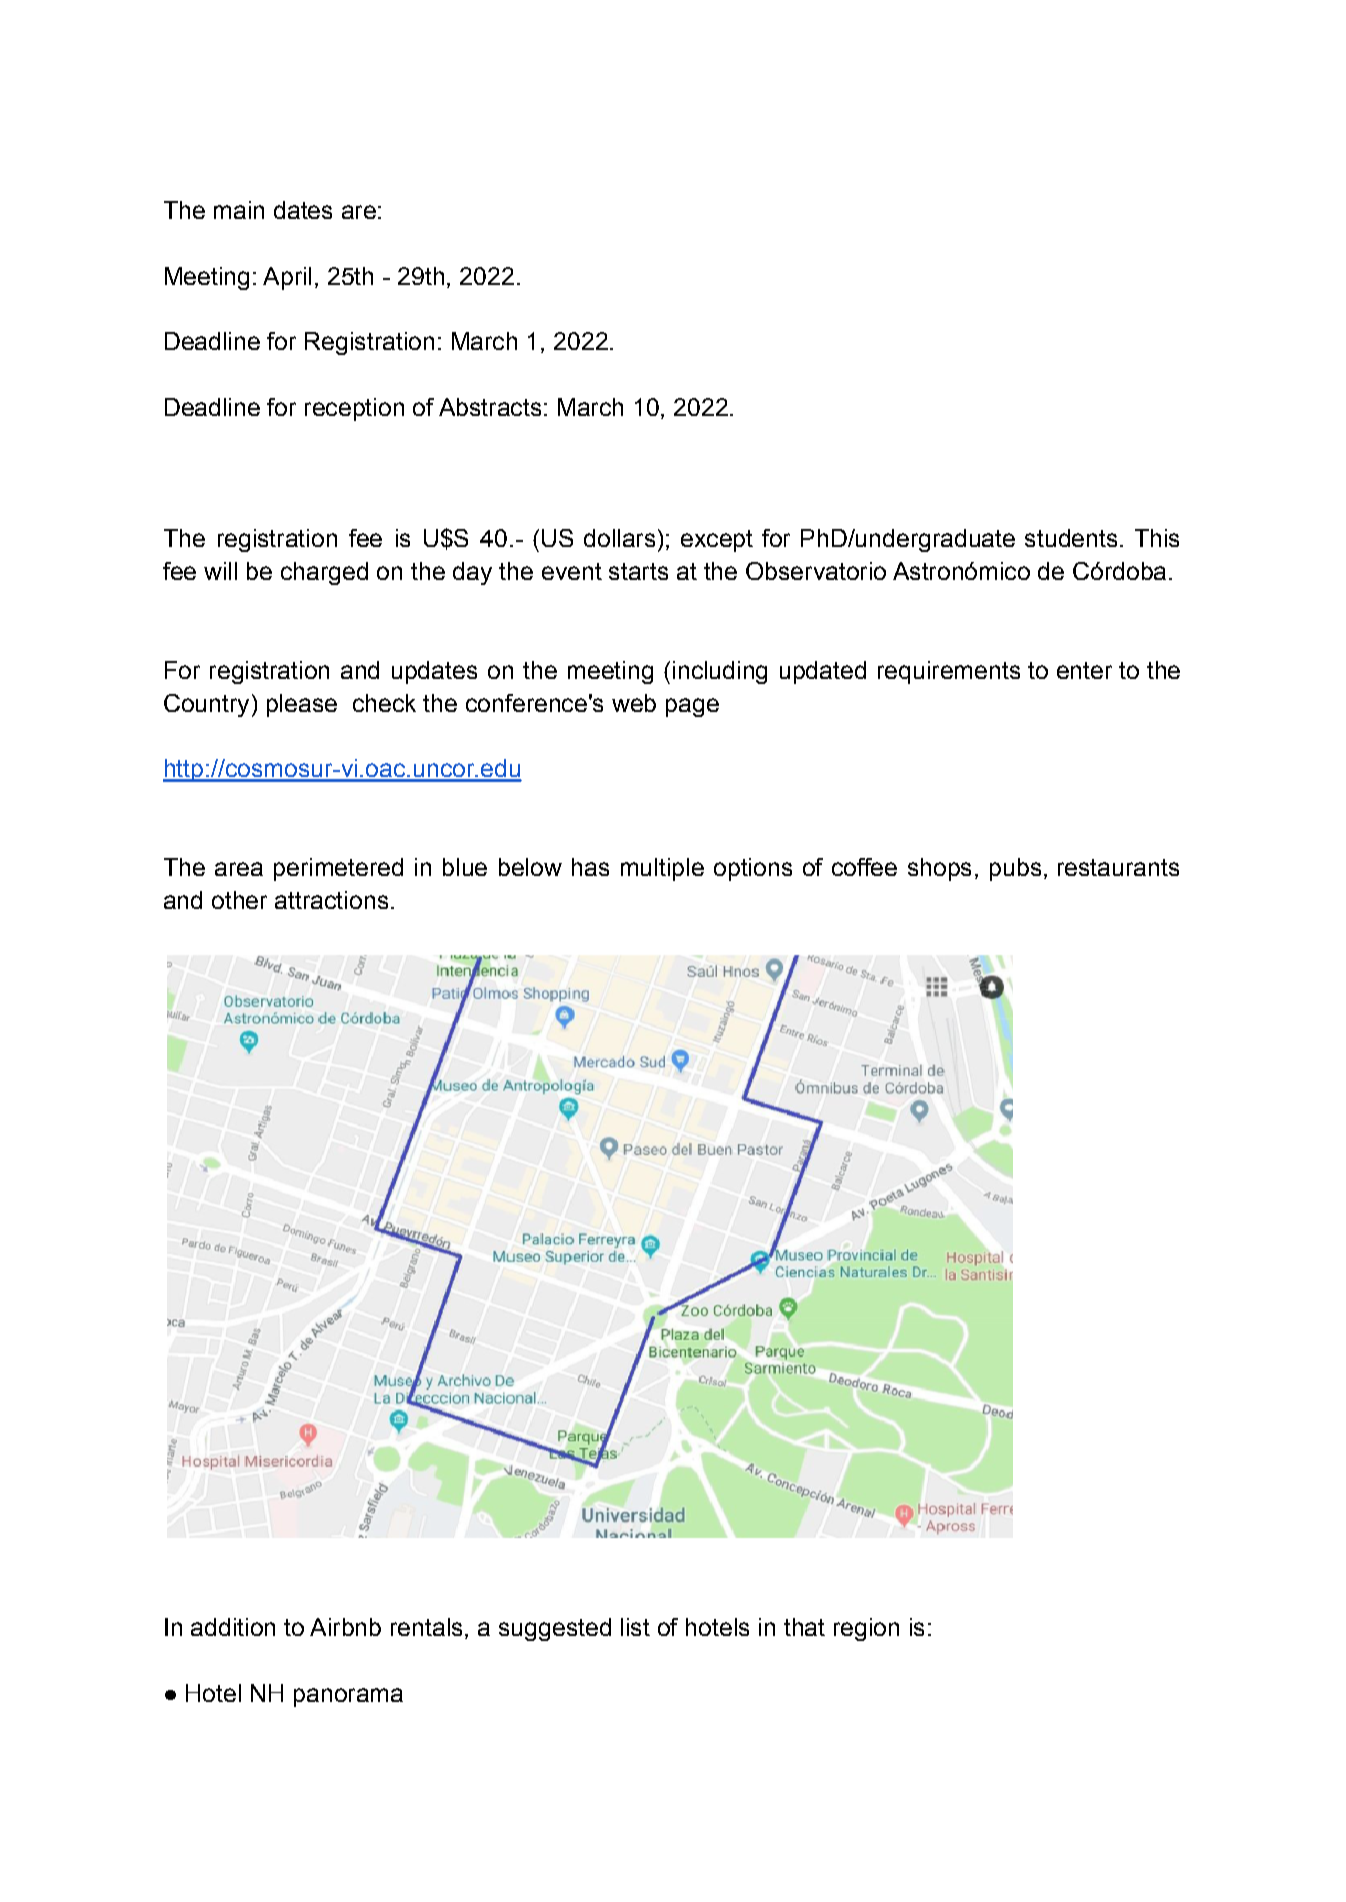 The height and width of the document is (1902, 1346). Describe the element at coordinates (490, 407) in the document. I see `Abstracts` at that location.
